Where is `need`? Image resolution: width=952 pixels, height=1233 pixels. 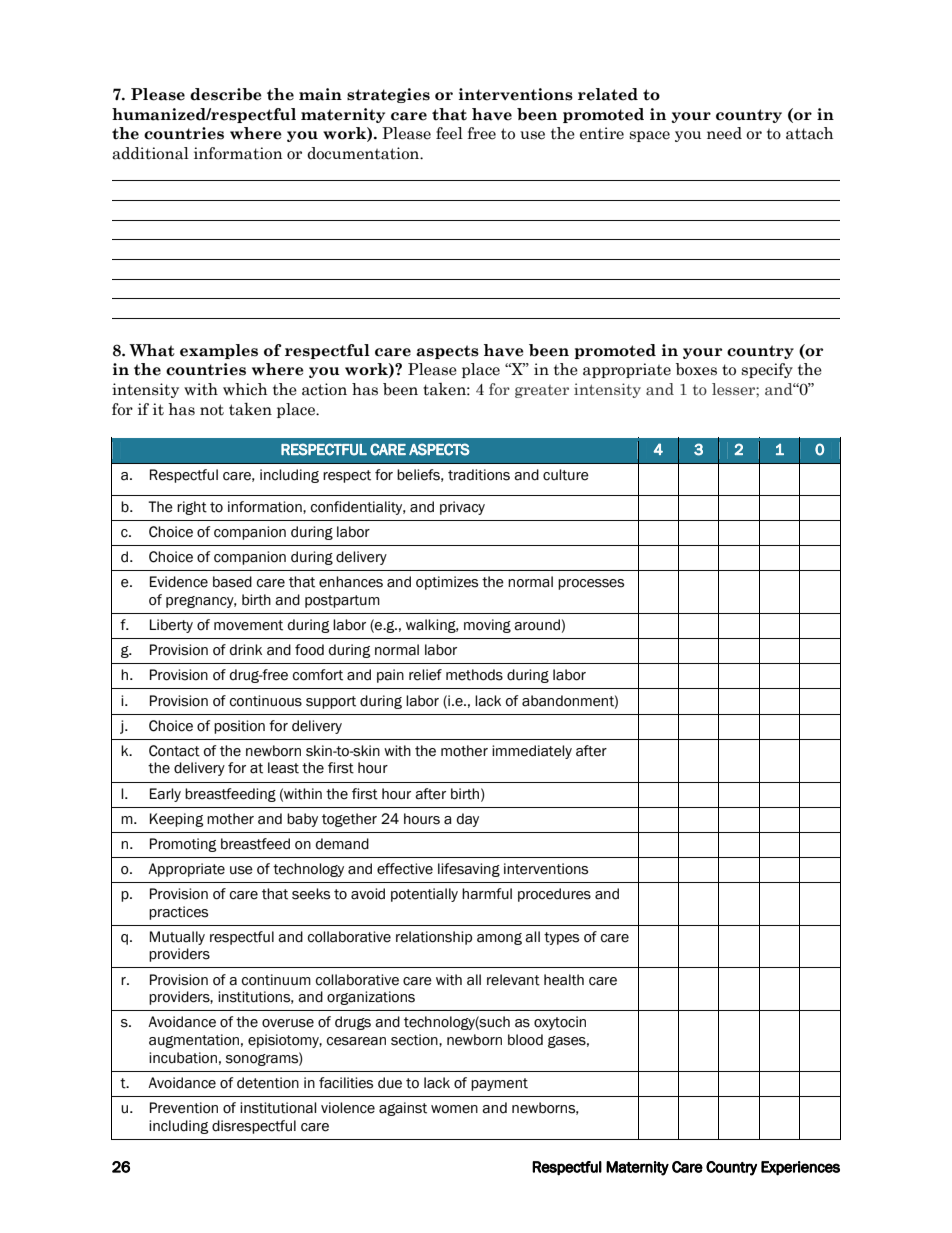
need is located at coordinates (724, 133).
